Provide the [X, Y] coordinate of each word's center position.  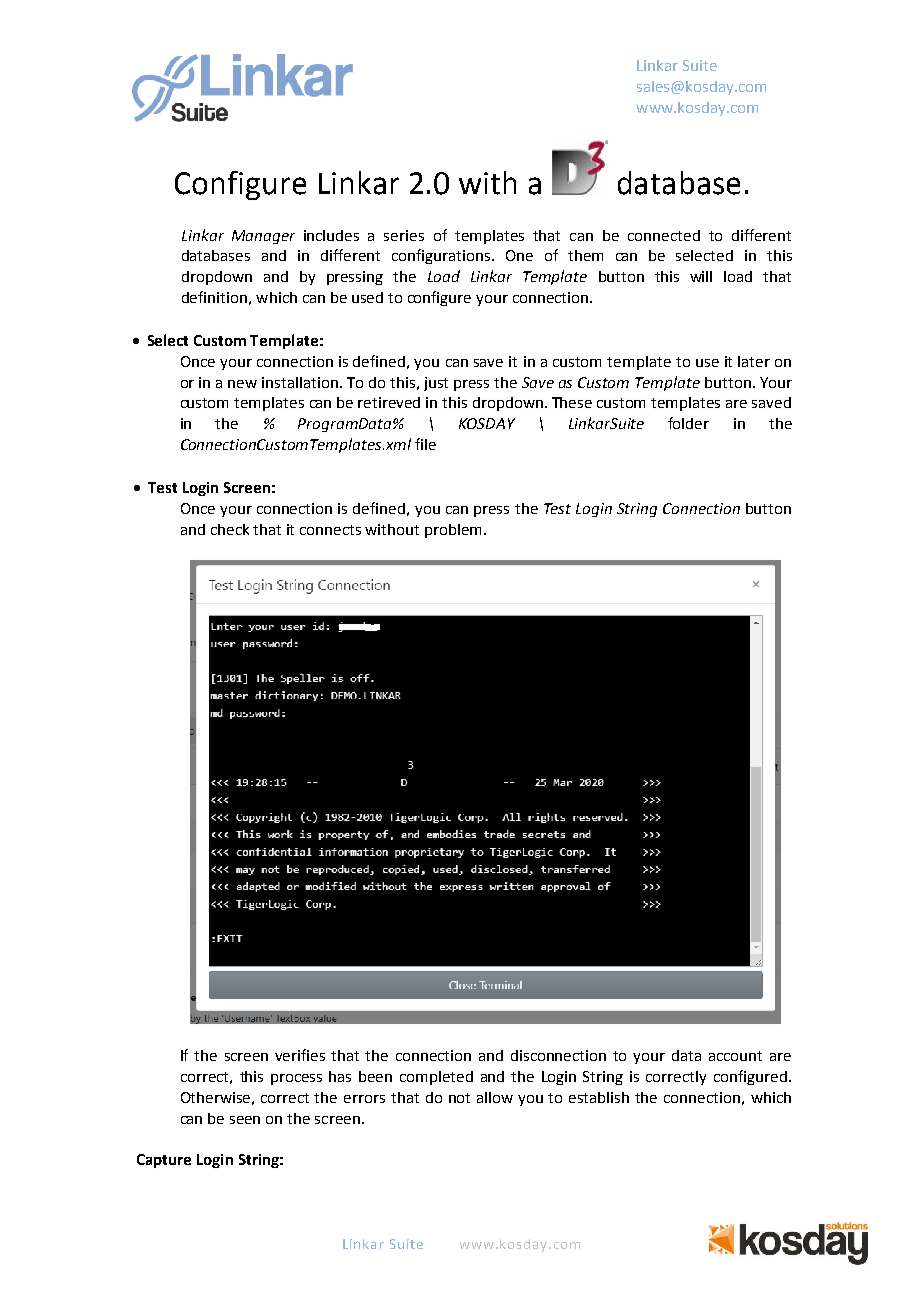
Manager [263, 237]
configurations [442, 256]
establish [599, 1097]
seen [245, 1120]
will [701, 276]
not [459, 1098]
